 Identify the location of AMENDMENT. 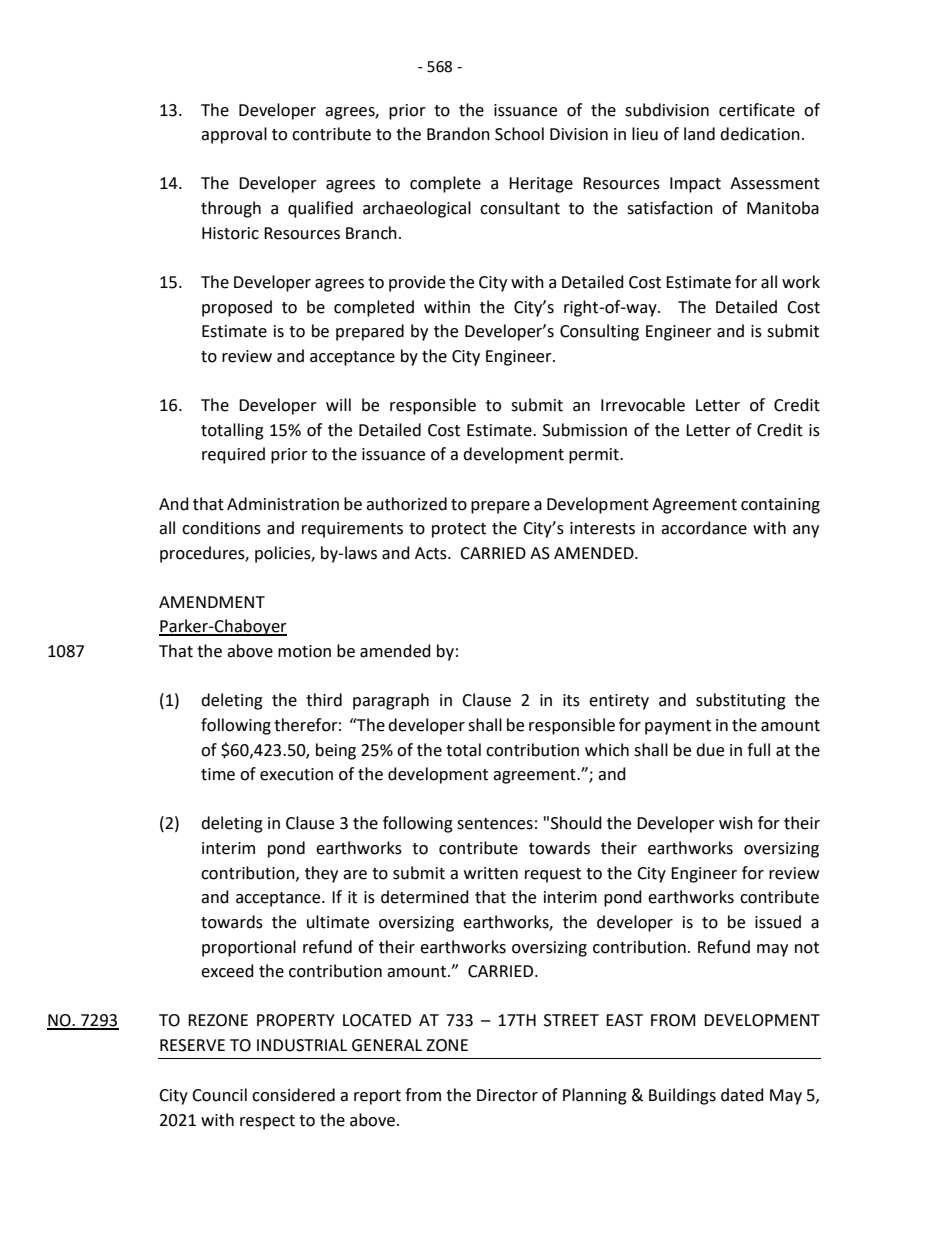
(212, 602).
